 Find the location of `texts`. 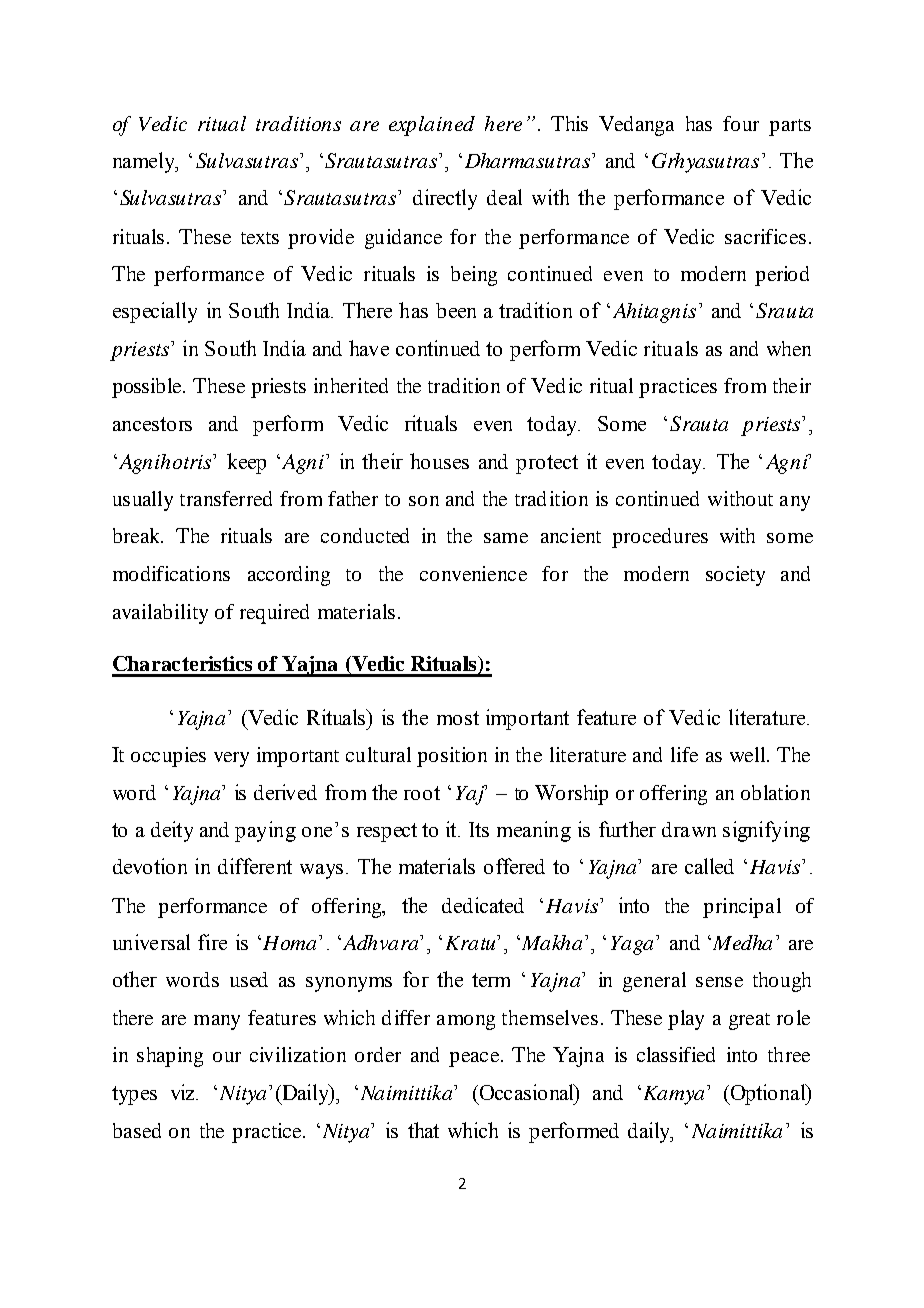

texts is located at coordinates (260, 238).
